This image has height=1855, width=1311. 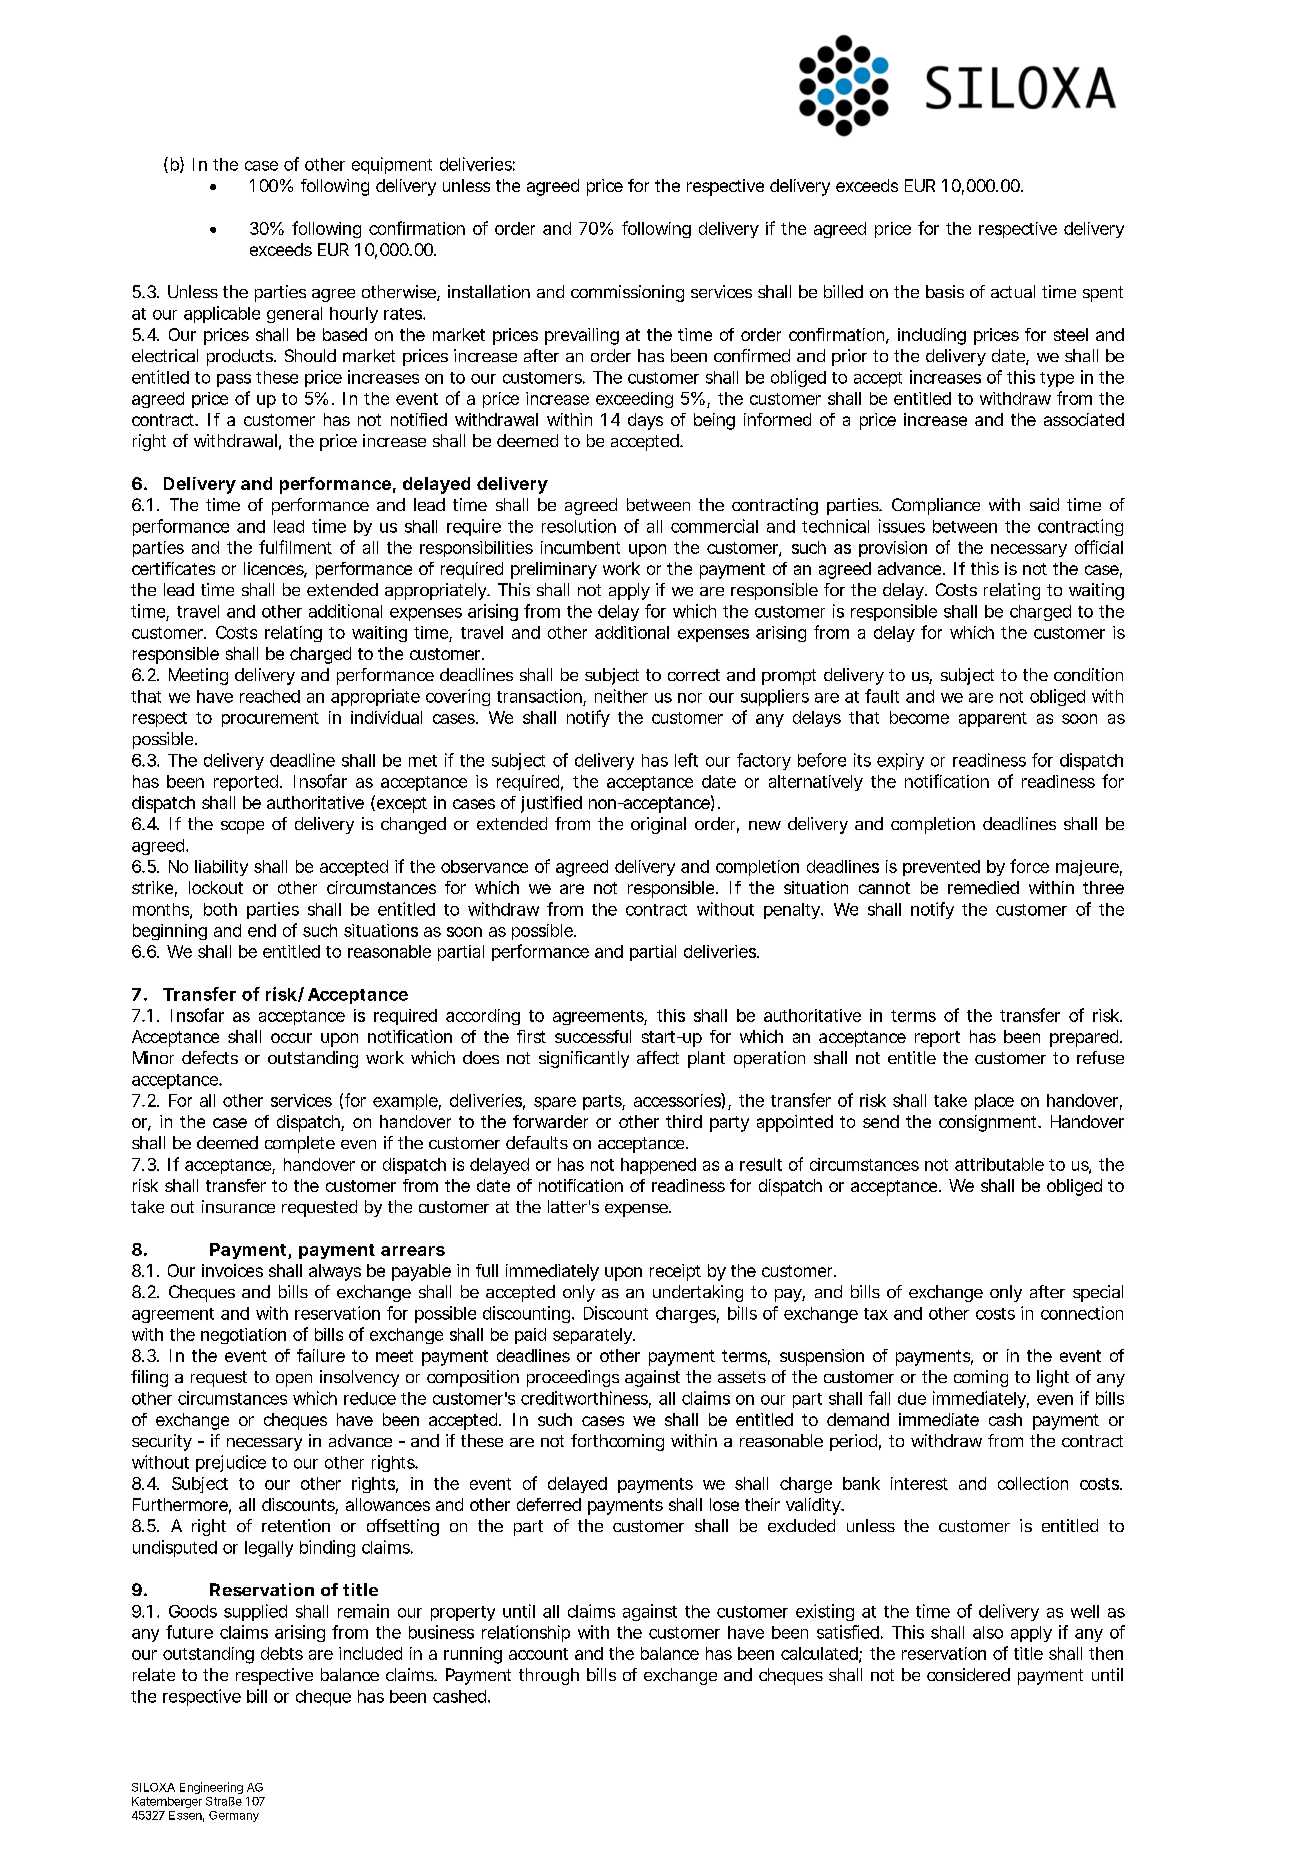 What do you see at coordinates (1013, 291) in the image?
I see `actual` at bounding box center [1013, 291].
